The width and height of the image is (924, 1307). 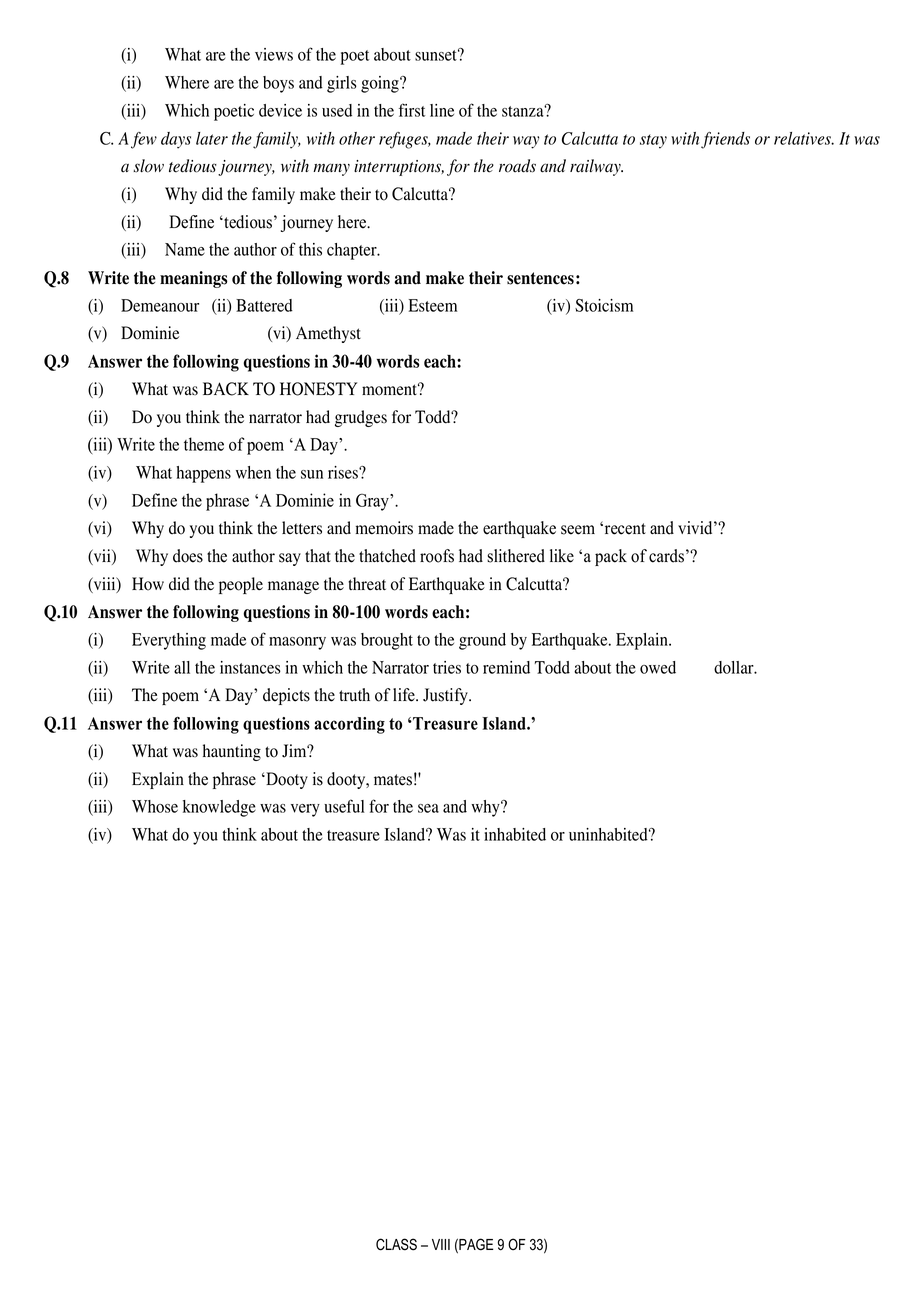 I want to click on all, so click(x=182, y=667).
